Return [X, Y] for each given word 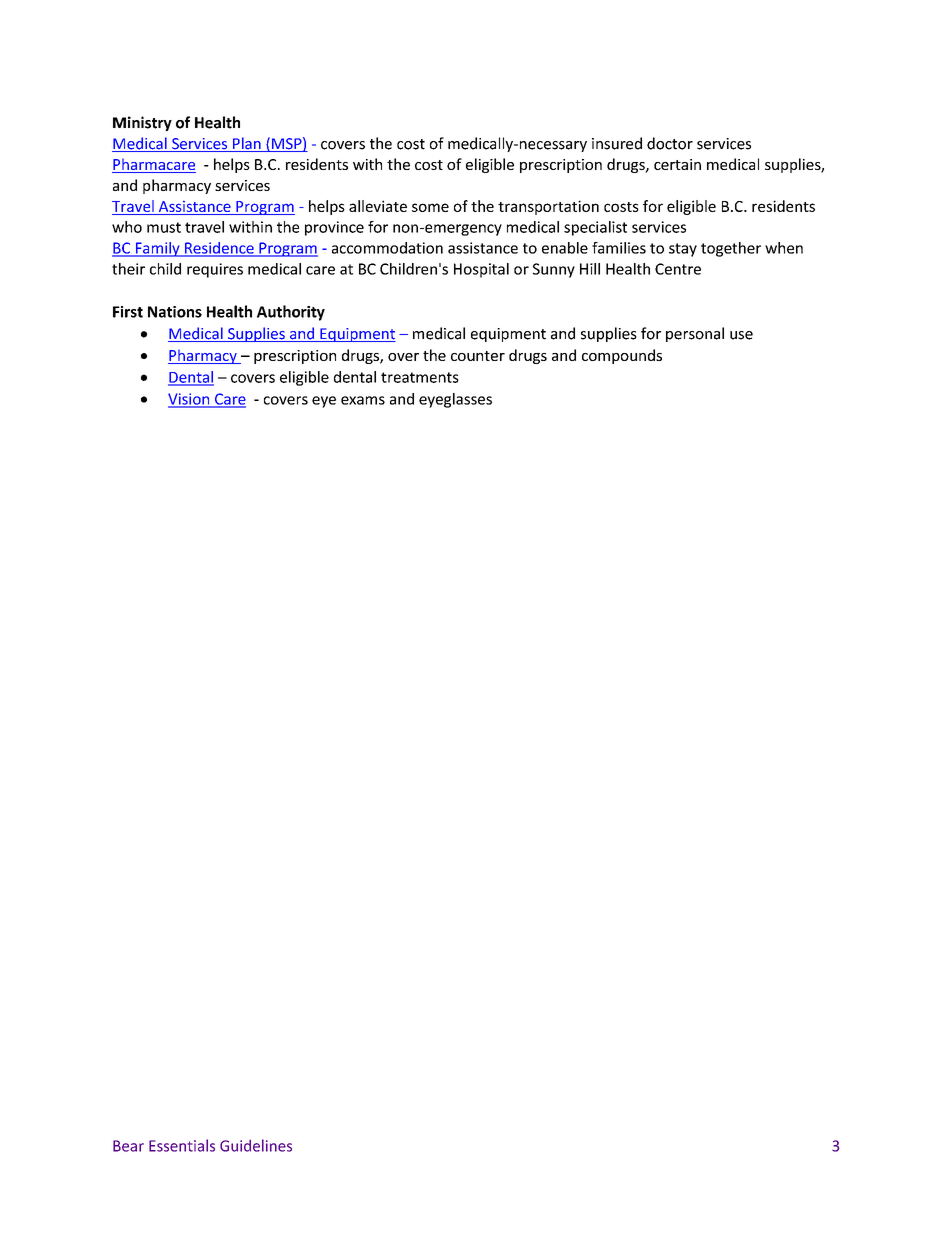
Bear [128, 1146]
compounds [622, 356]
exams [363, 400]
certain [677, 164]
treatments [420, 377]
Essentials [182, 1145]
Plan [247, 144]
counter [478, 356]
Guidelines [256, 1145]
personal [695, 334]
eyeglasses [455, 400]
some [430, 207]
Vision [190, 400]
